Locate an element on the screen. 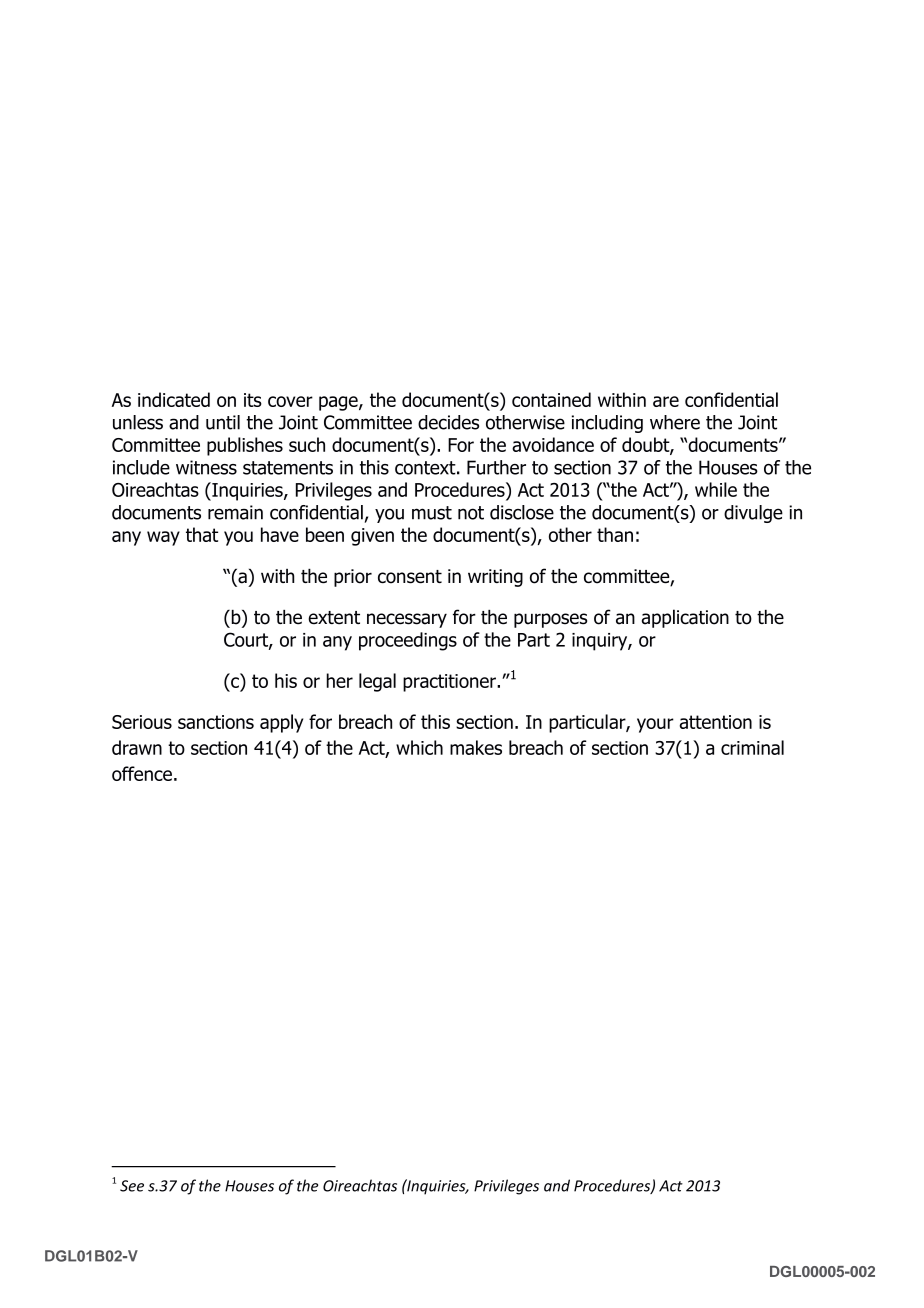 Image resolution: width=924 pixels, height=1308 pixels. decides is located at coordinates (448, 422).
